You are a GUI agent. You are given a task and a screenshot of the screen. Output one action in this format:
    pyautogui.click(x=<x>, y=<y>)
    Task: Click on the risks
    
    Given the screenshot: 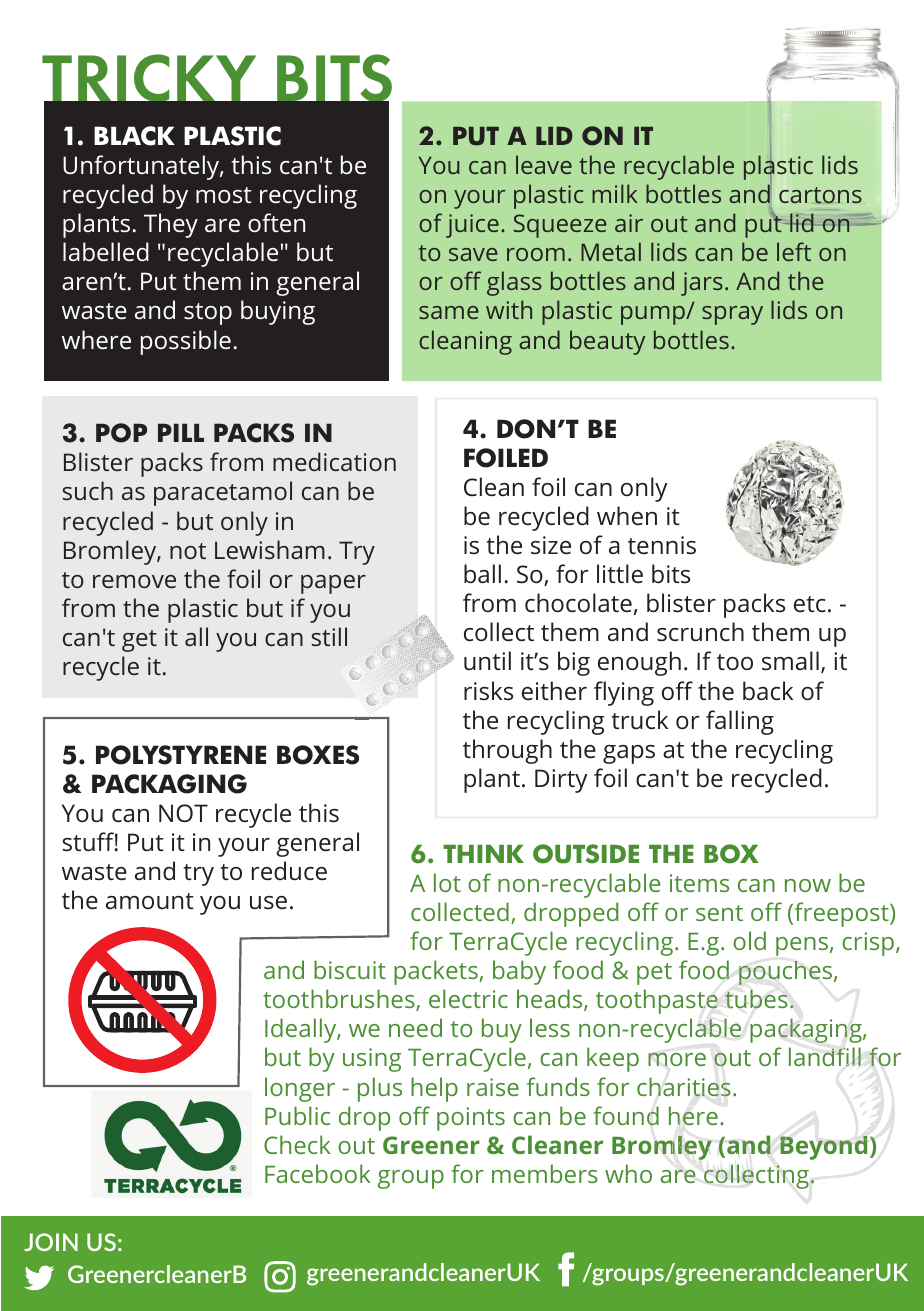 What is the action you would take?
    pyautogui.click(x=488, y=691)
